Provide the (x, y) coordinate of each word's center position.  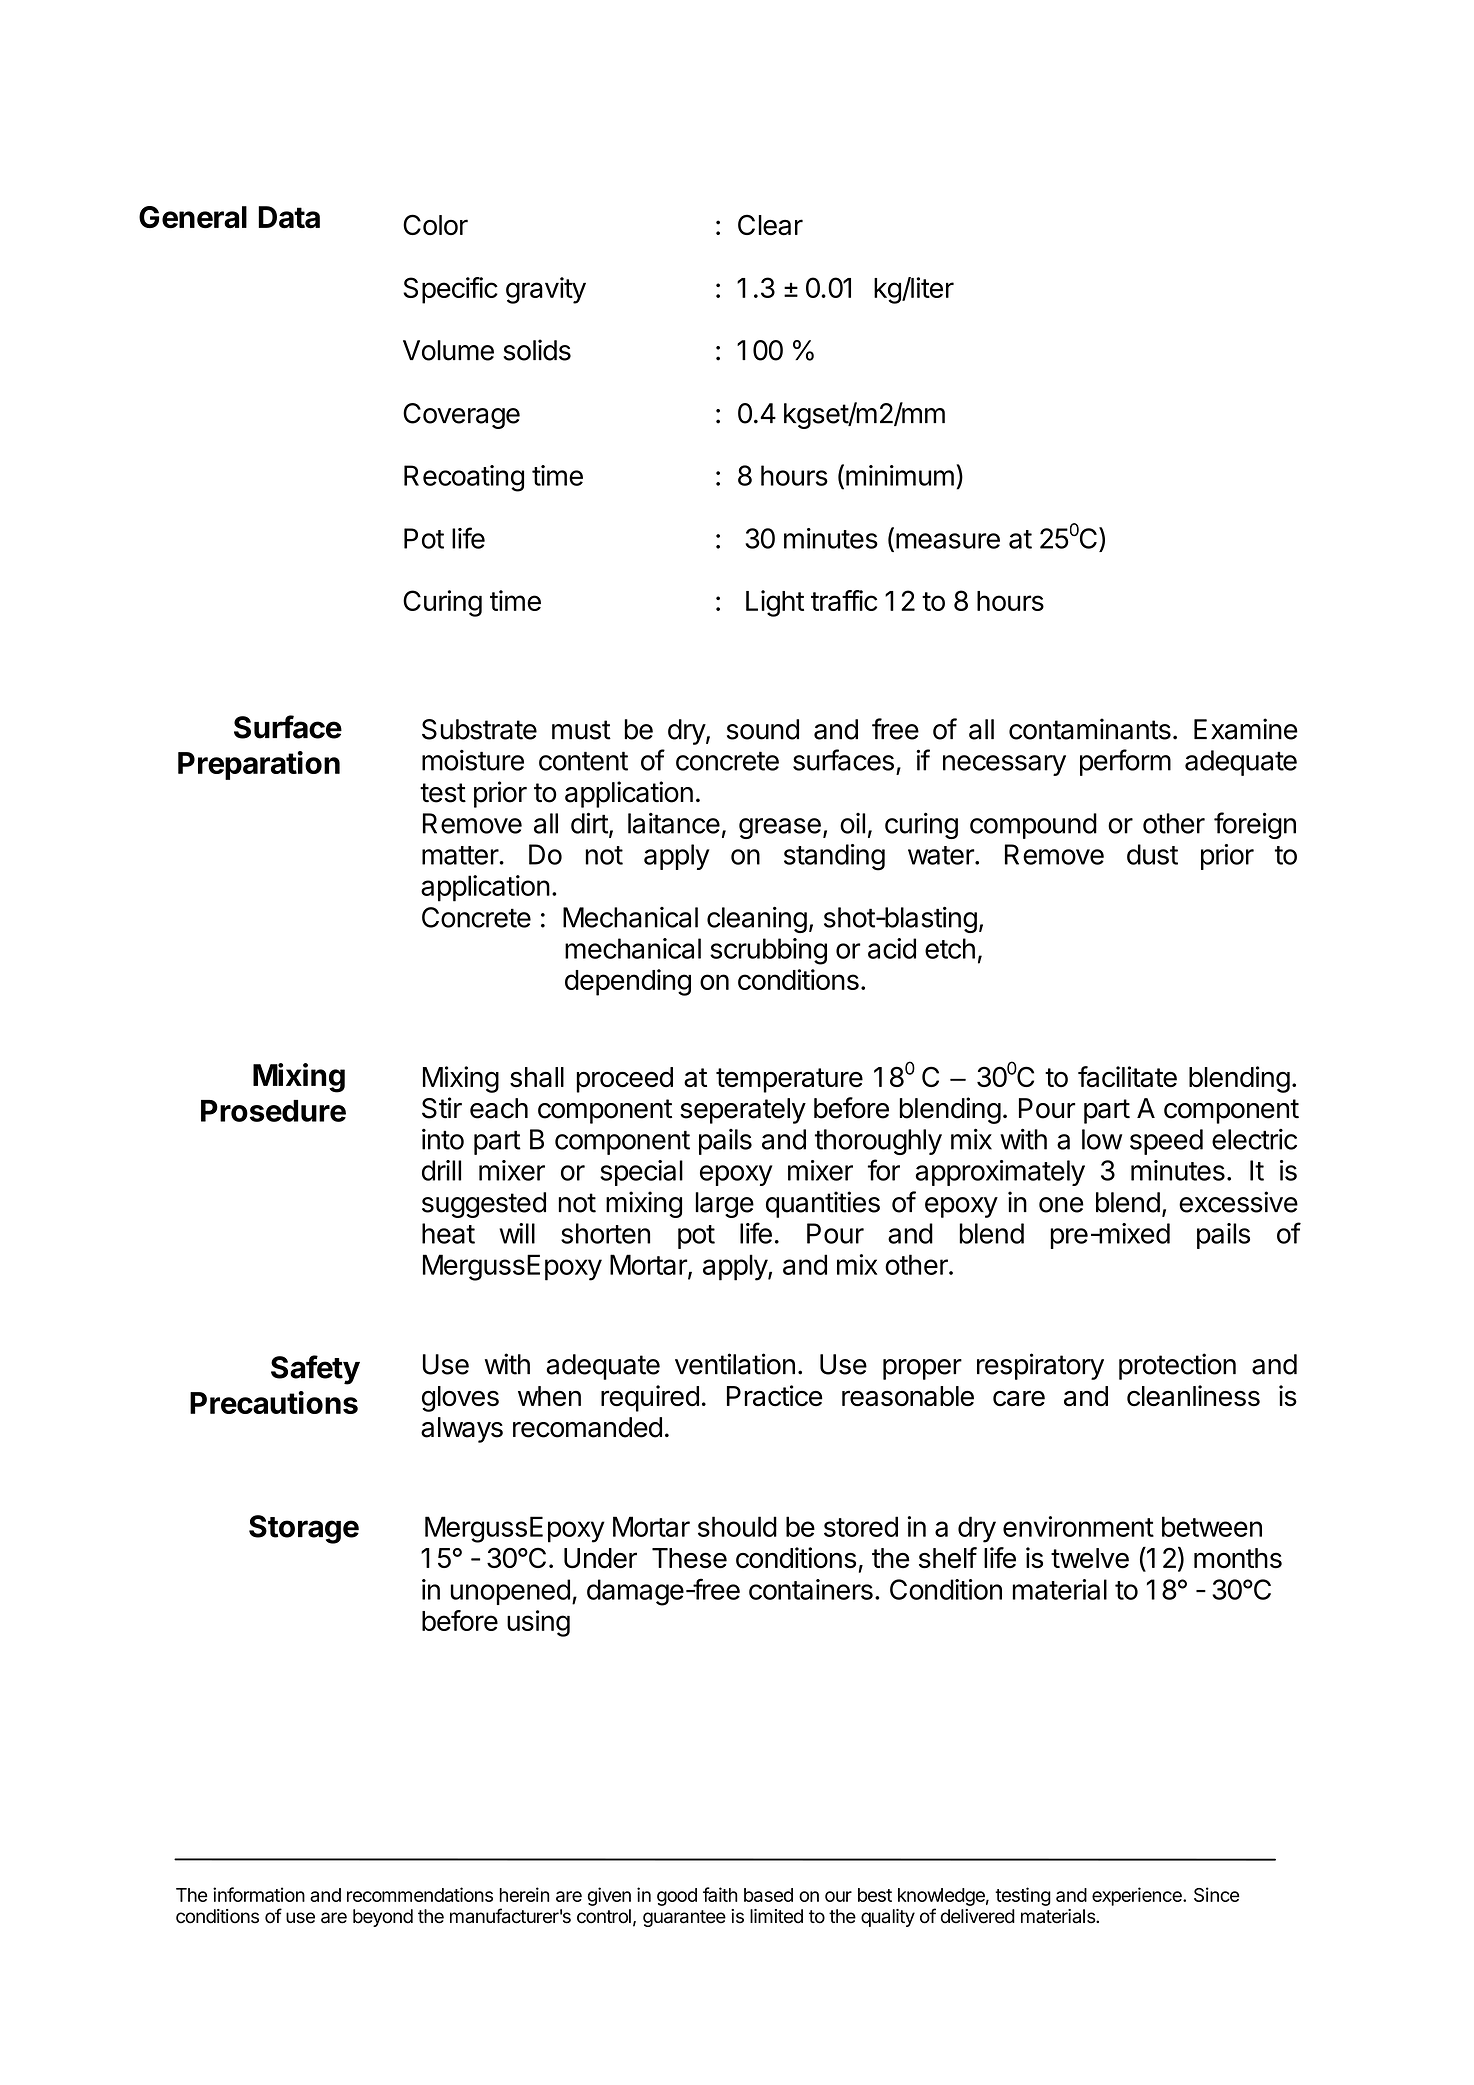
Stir (442, 1108)
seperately (743, 1111)
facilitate (1127, 1077)
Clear (770, 225)
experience (1138, 1896)
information (259, 1894)
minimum (900, 475)
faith (720, 1894)
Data (289, 217)
